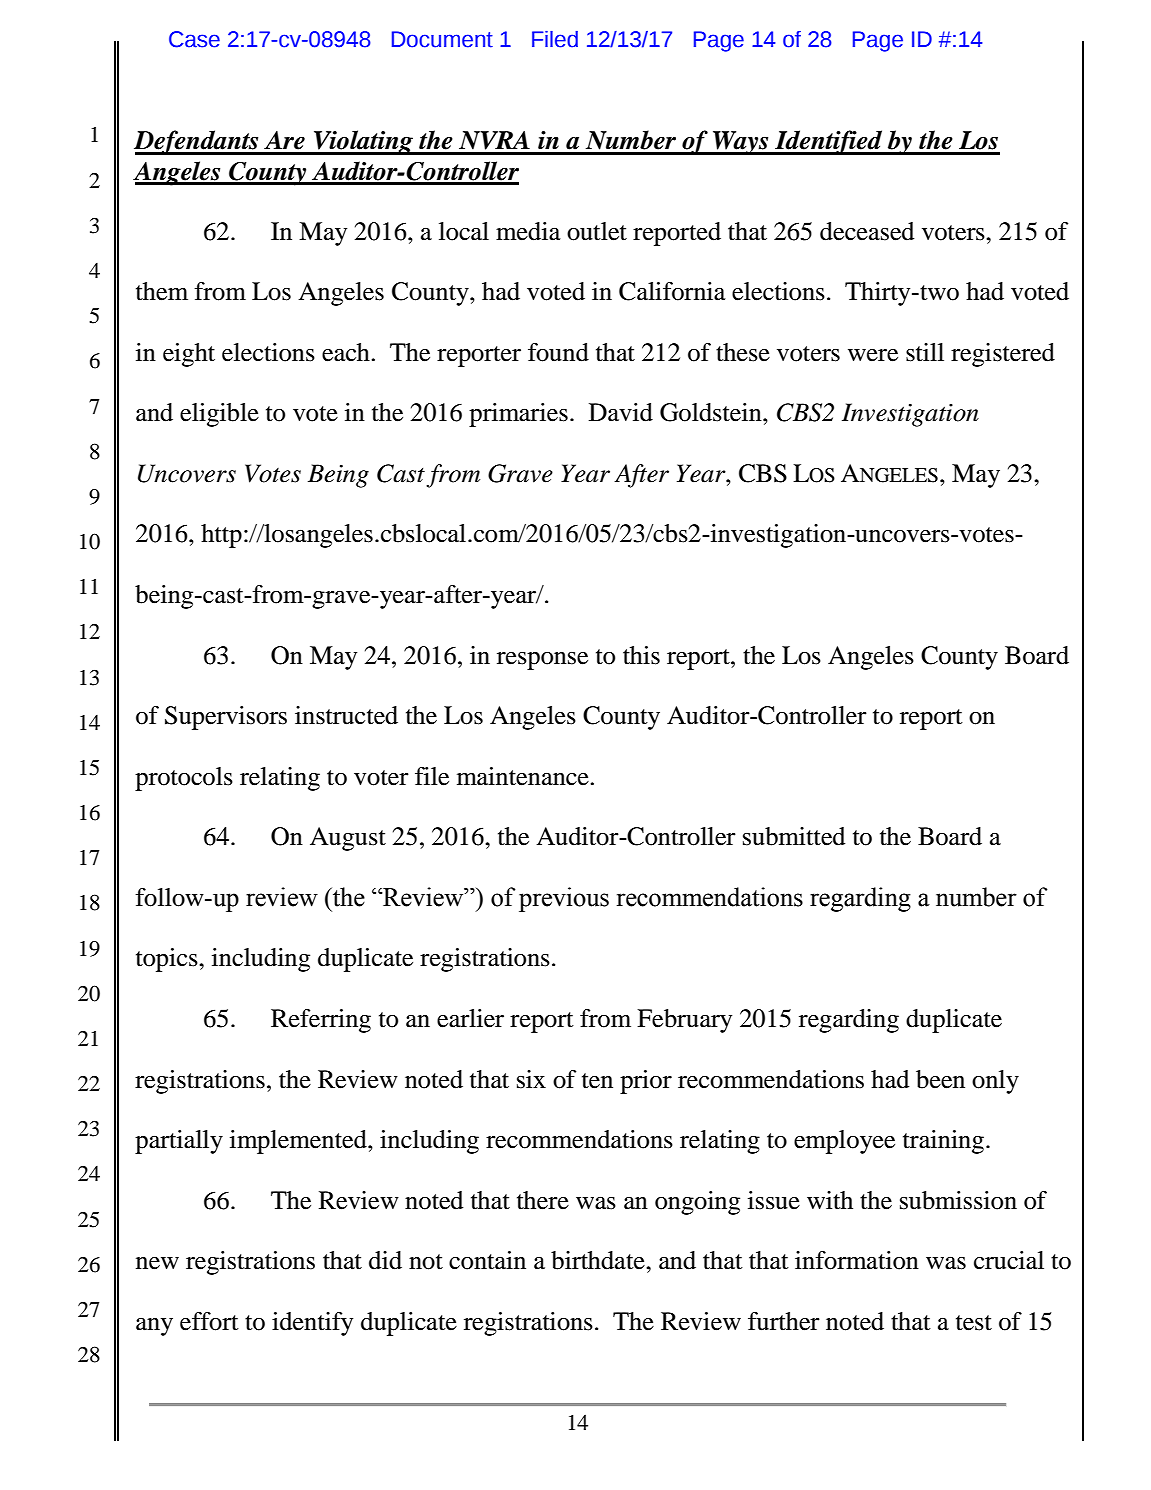 The height and width of the page is (1490, 1151). I want to click on Identified, so click(829, 142).
